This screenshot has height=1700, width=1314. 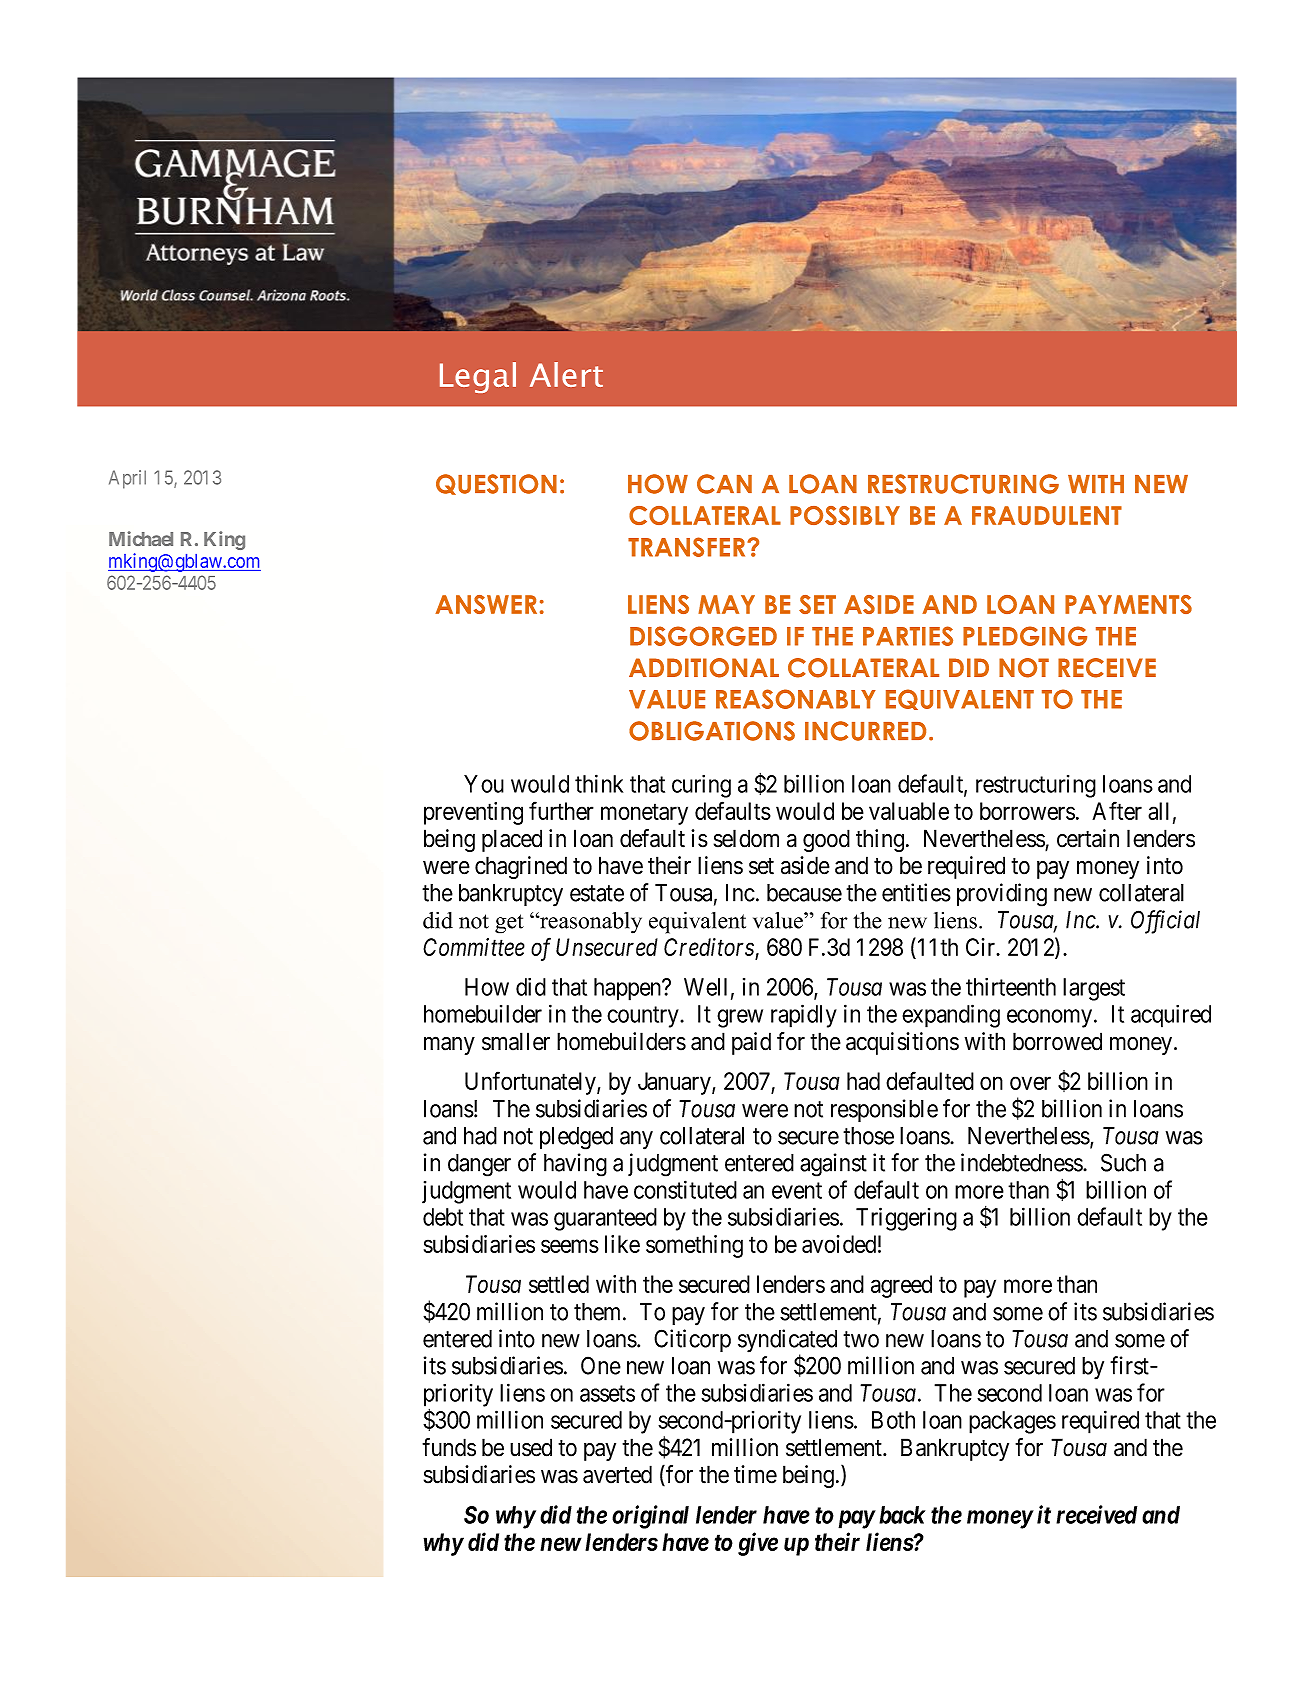 I want to click on Committee, so click(x=474, y=947).
